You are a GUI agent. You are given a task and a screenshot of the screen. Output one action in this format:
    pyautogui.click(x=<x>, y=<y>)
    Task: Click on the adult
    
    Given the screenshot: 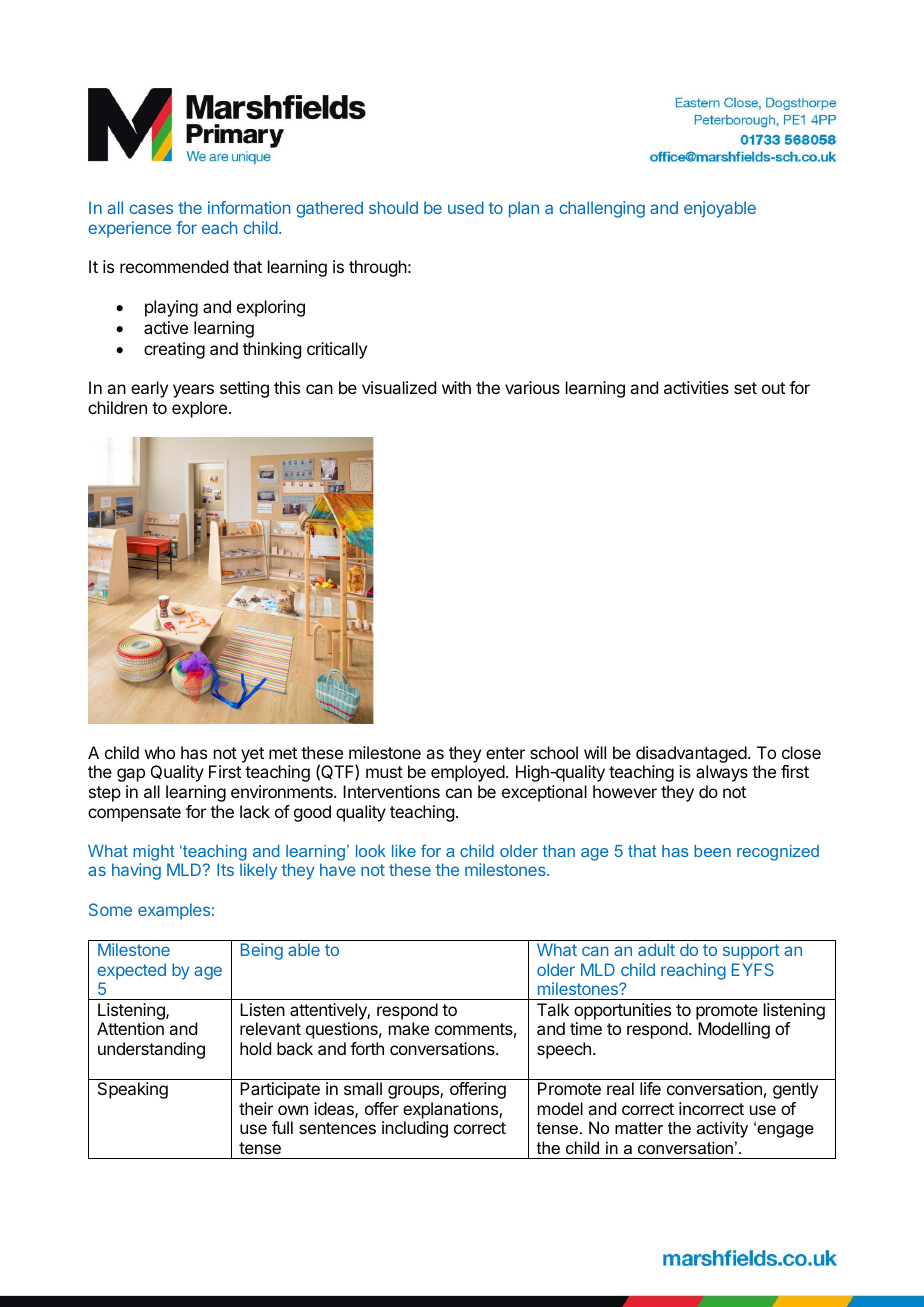 What is the action you would take?
    pyautogui.click(x=656, y=949)
